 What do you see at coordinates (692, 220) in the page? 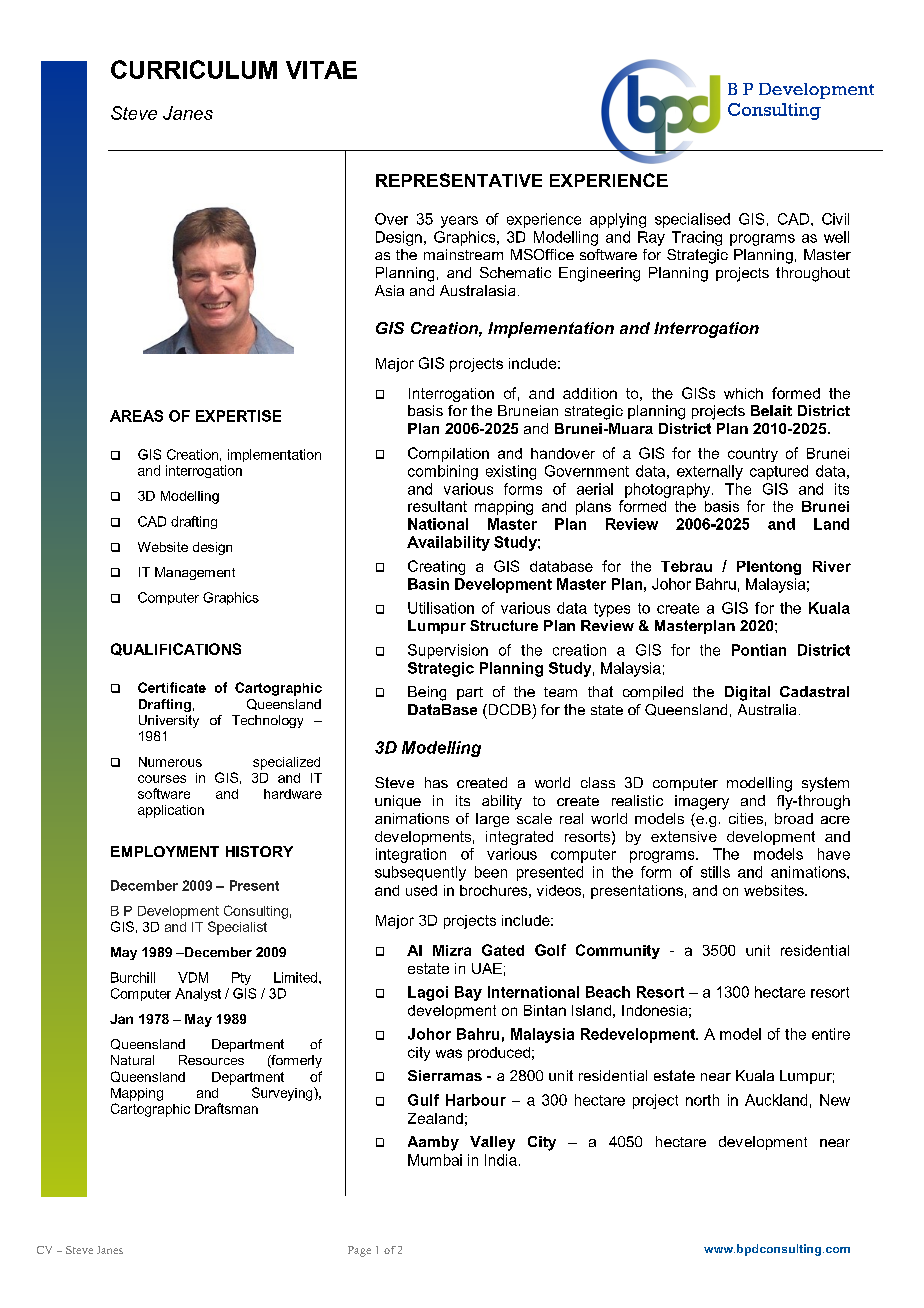
I see `specialised` at bounding box center [692, 220].
